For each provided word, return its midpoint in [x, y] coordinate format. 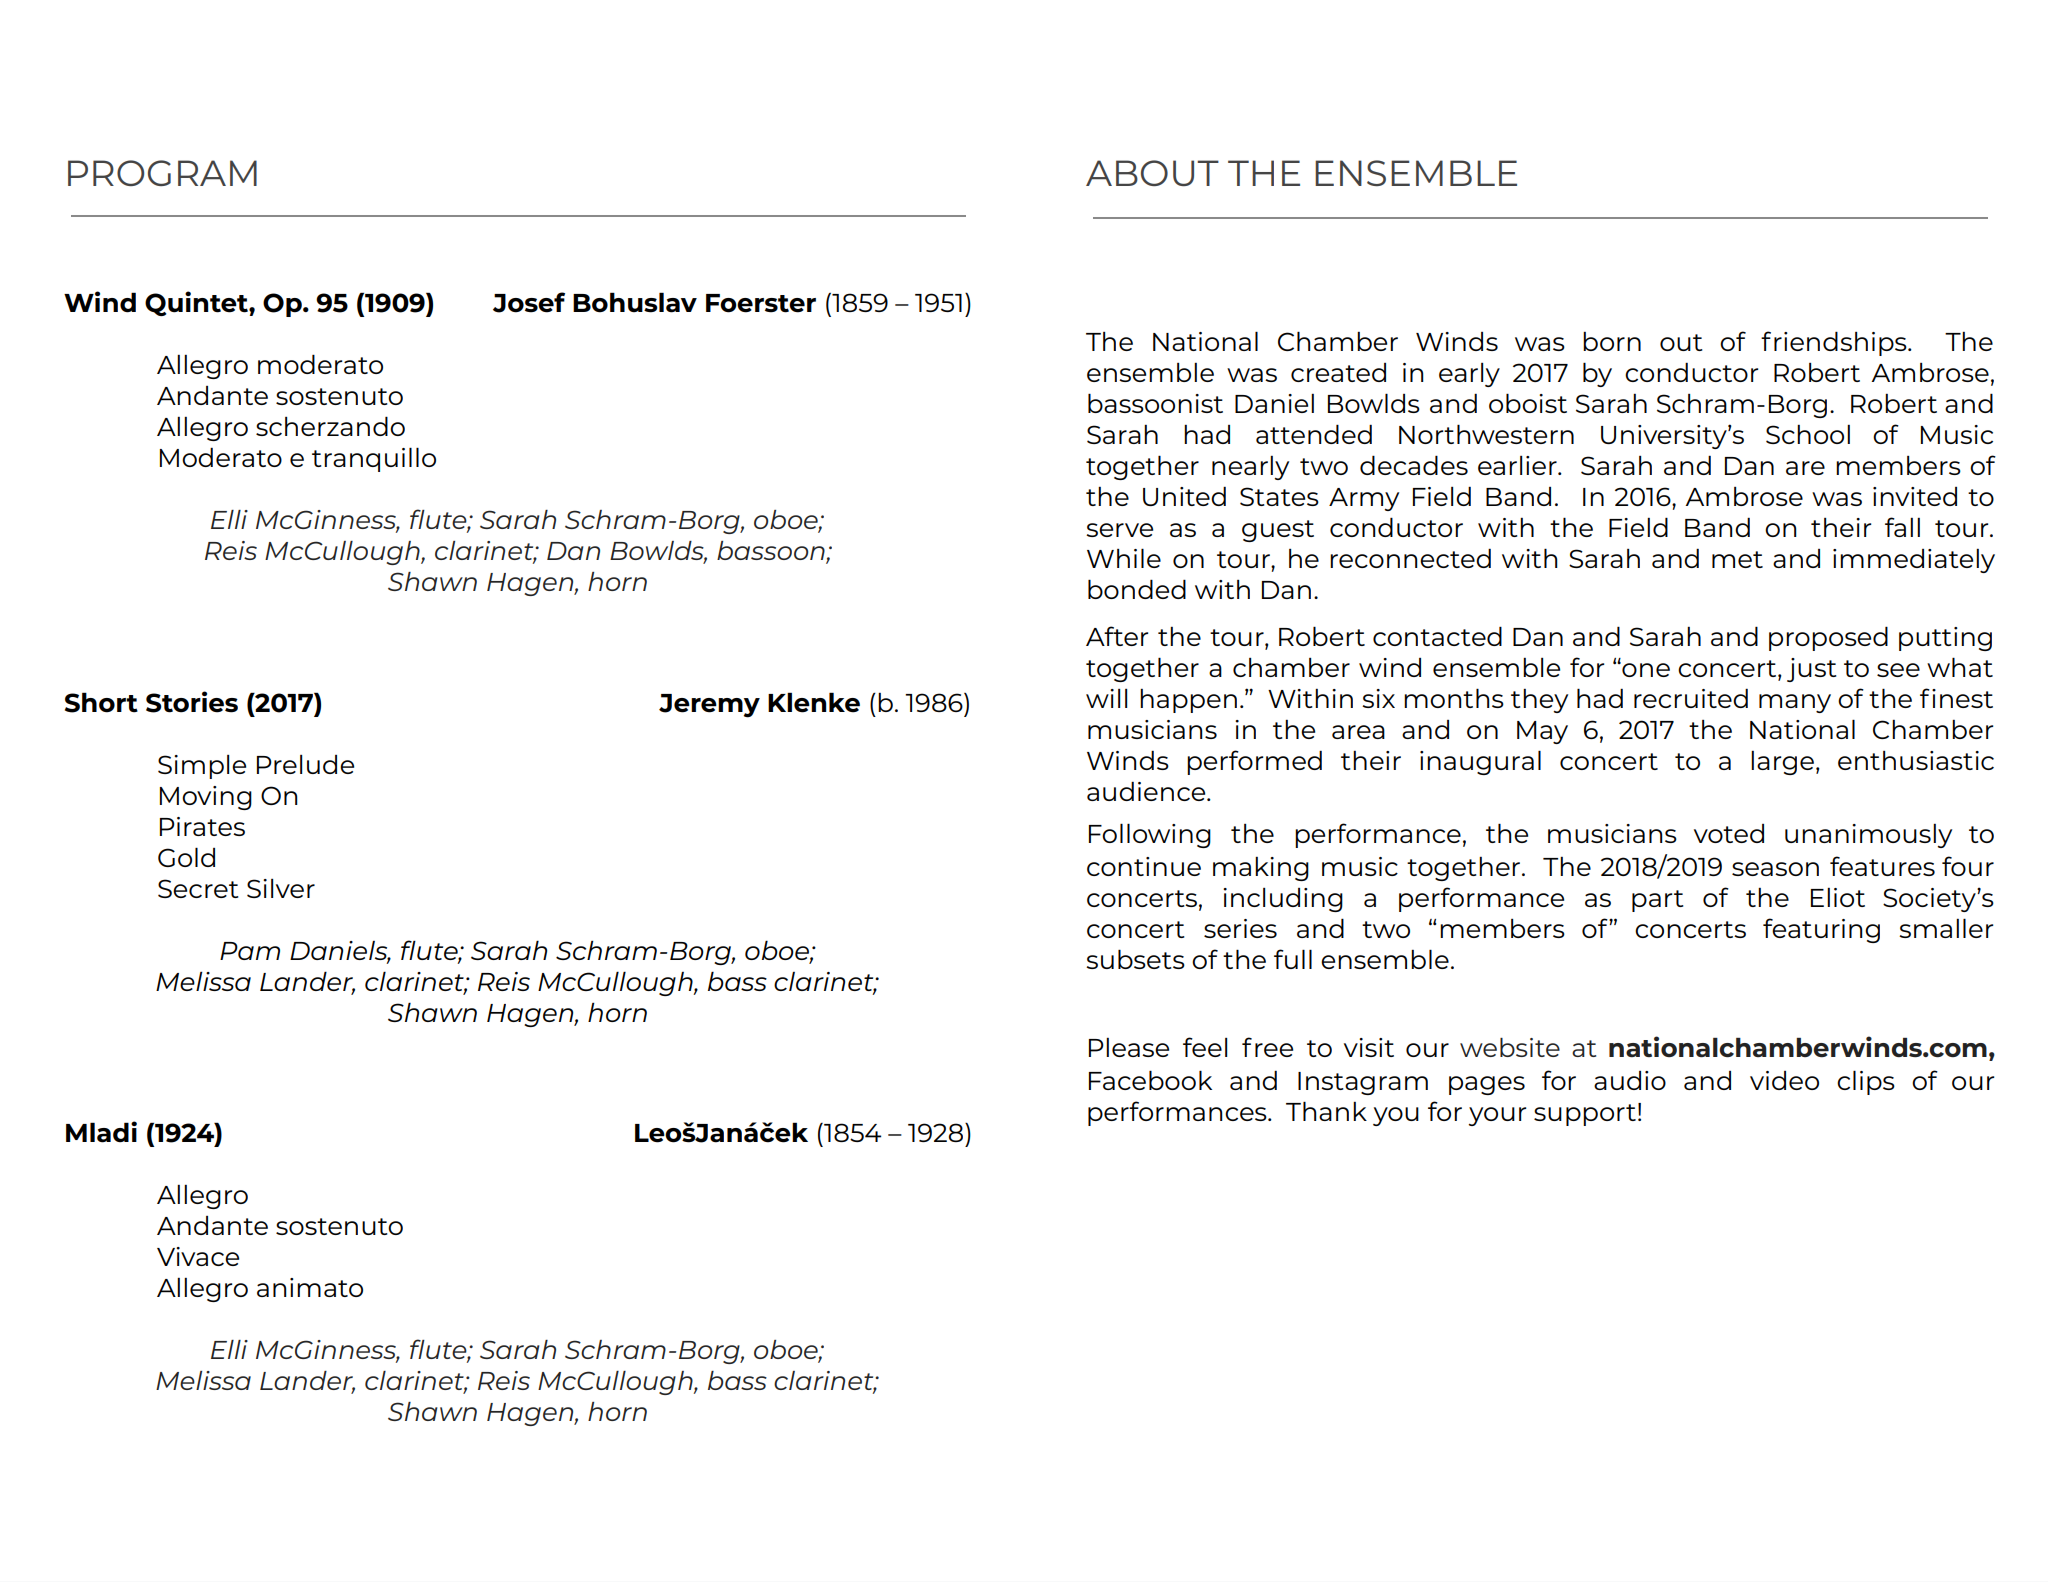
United [1184, 496]
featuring [1821, 930]
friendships [1835, 343]
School [1808, 434]
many [1795, 703]
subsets [1135, 959]
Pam [250, 951]
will [1106, 698]
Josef [529, 302]
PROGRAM [162, 173]
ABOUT [1152, 173]
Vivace [198, 1256]
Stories [192, 702]
